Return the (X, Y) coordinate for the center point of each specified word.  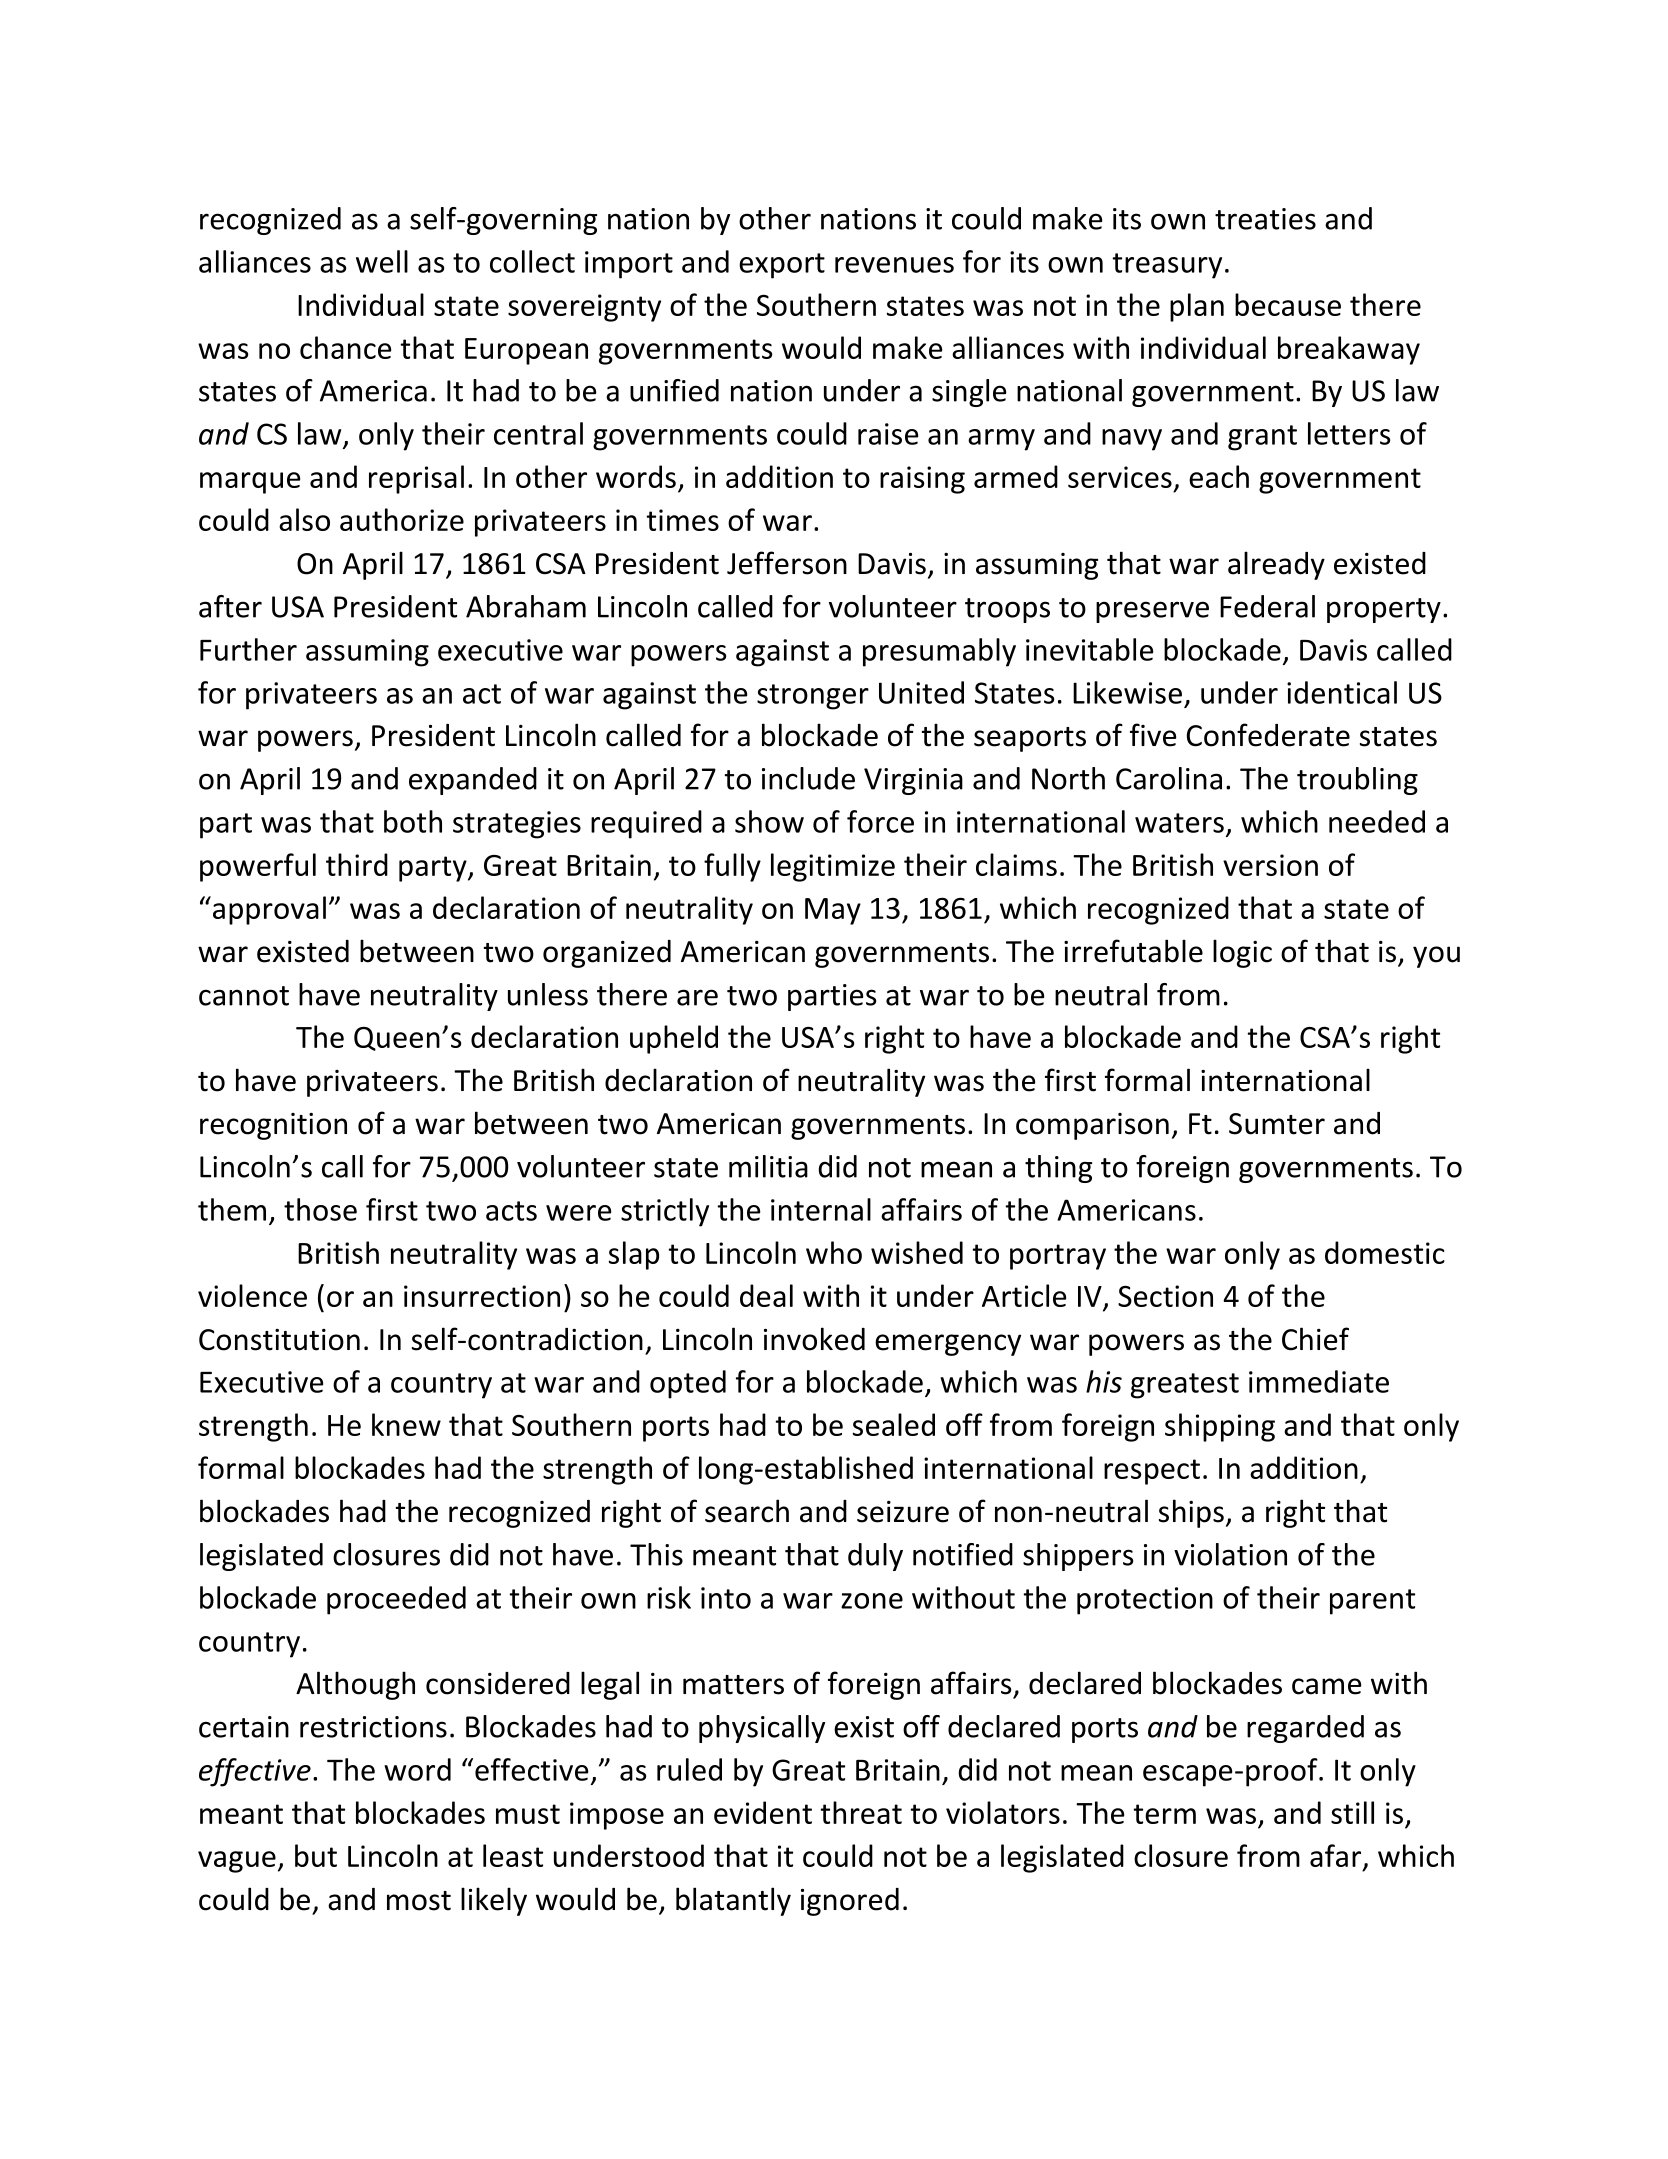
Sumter (1277, 1124)
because (1288, 304)
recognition (273, 1126)
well (382, 261)
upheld (674, 1039)
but (316, 1855)
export (782, 266)
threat (861, 1812)
